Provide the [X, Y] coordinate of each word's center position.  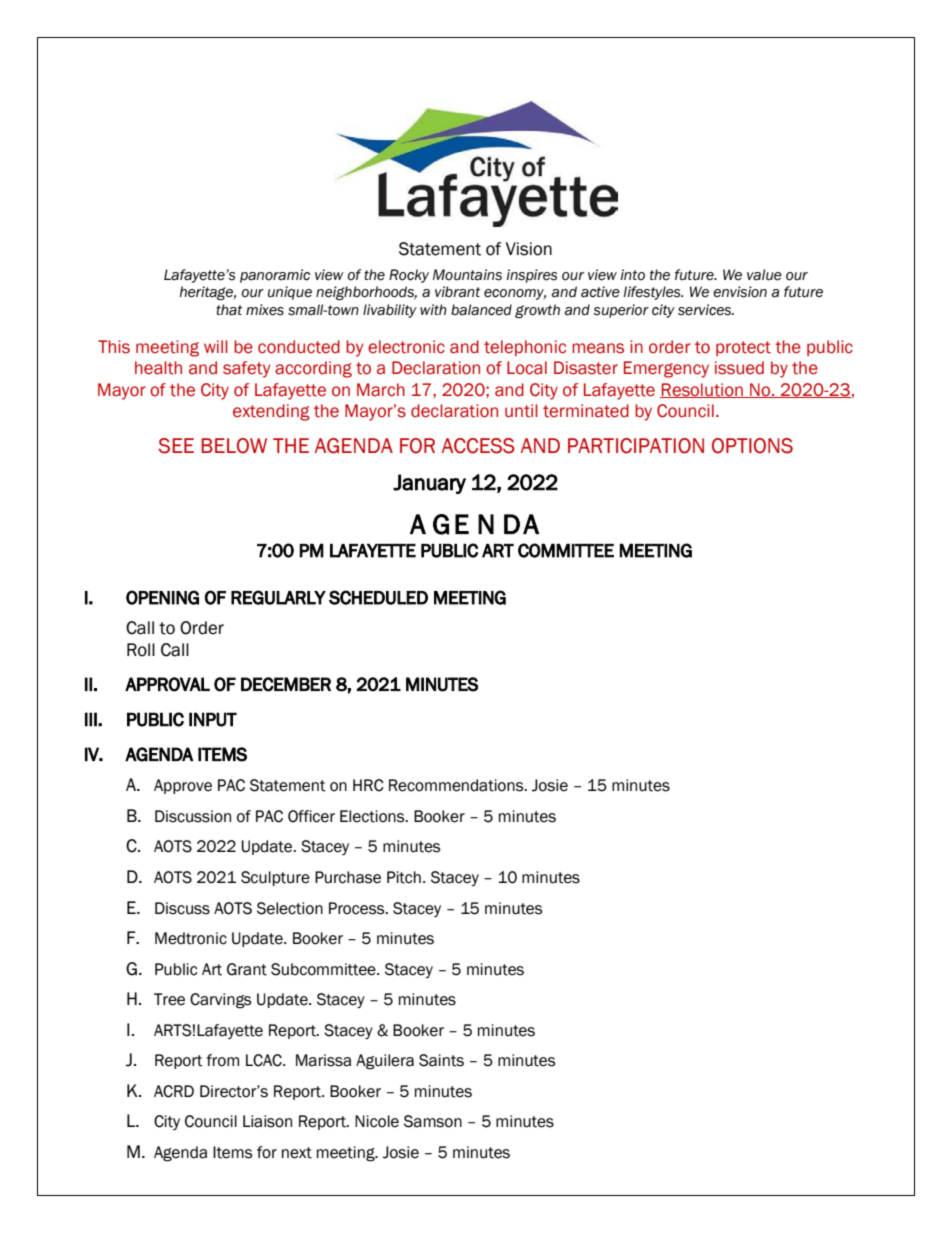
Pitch [404, 877]
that [229, 310]
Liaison [267, 1121]
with [433, 309]
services [705, 310]
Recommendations [457, 785]
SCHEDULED [378, 597]
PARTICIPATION [636, 446]
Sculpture [275, 878]
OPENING [162, 597]
